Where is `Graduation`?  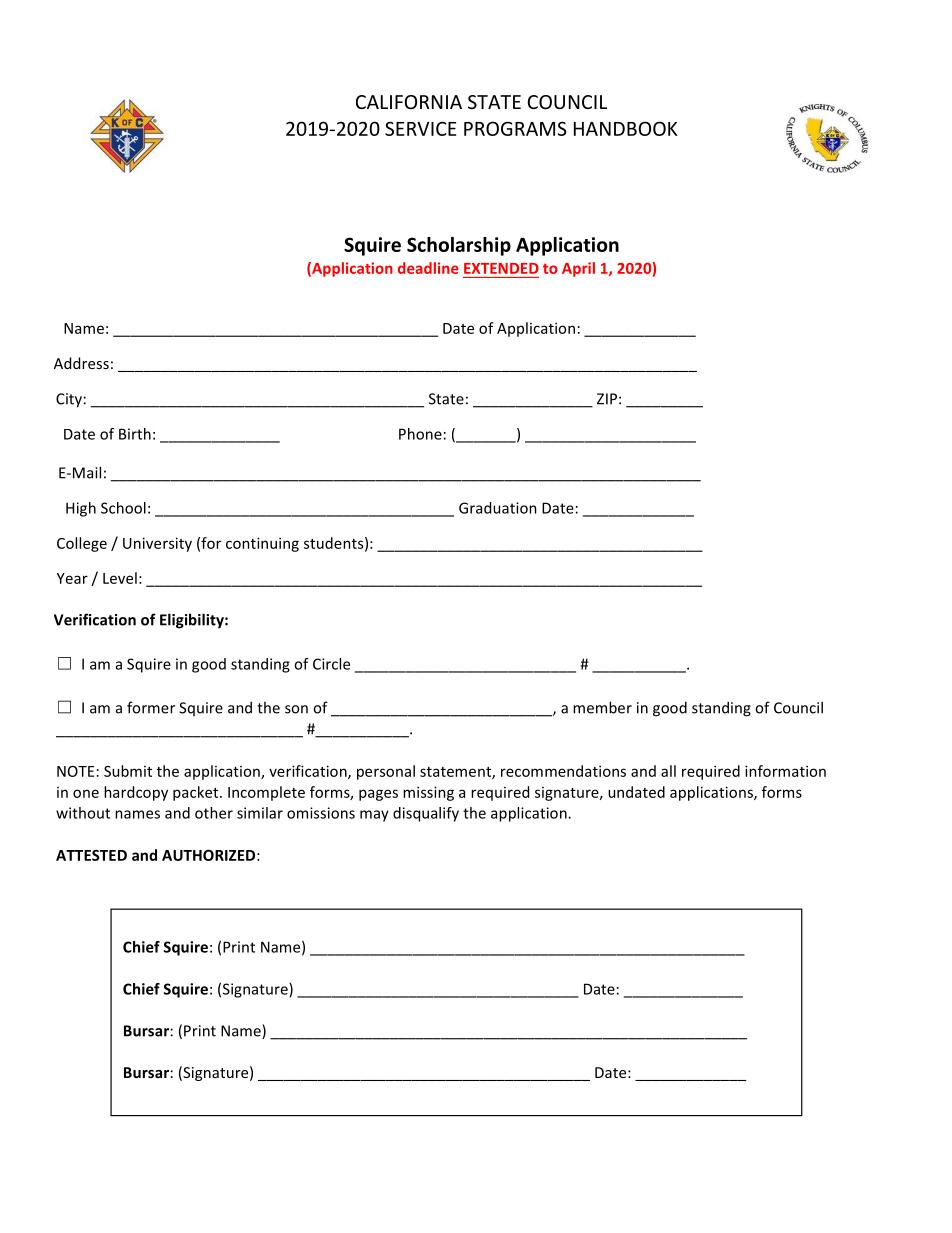
Graduation is located at coordinates (498, 508).
